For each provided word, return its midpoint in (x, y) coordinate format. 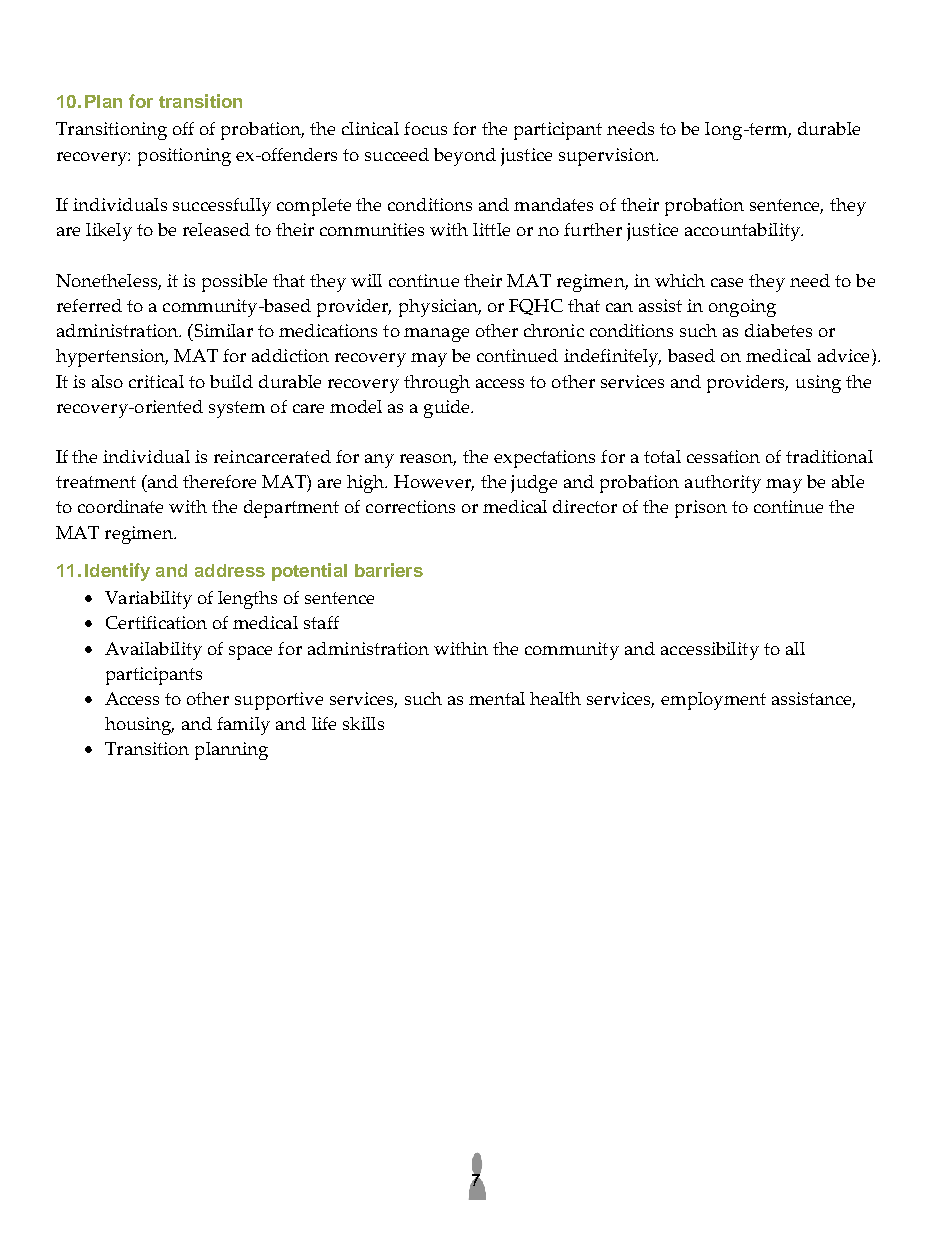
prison (701, 509)
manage (436, 335)
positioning (184, 157)
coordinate (120, 506)
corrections (410, 506)
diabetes (778, 330)
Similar (222, 330)
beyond (465, 157)
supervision (608, 157)
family (243, 726)
